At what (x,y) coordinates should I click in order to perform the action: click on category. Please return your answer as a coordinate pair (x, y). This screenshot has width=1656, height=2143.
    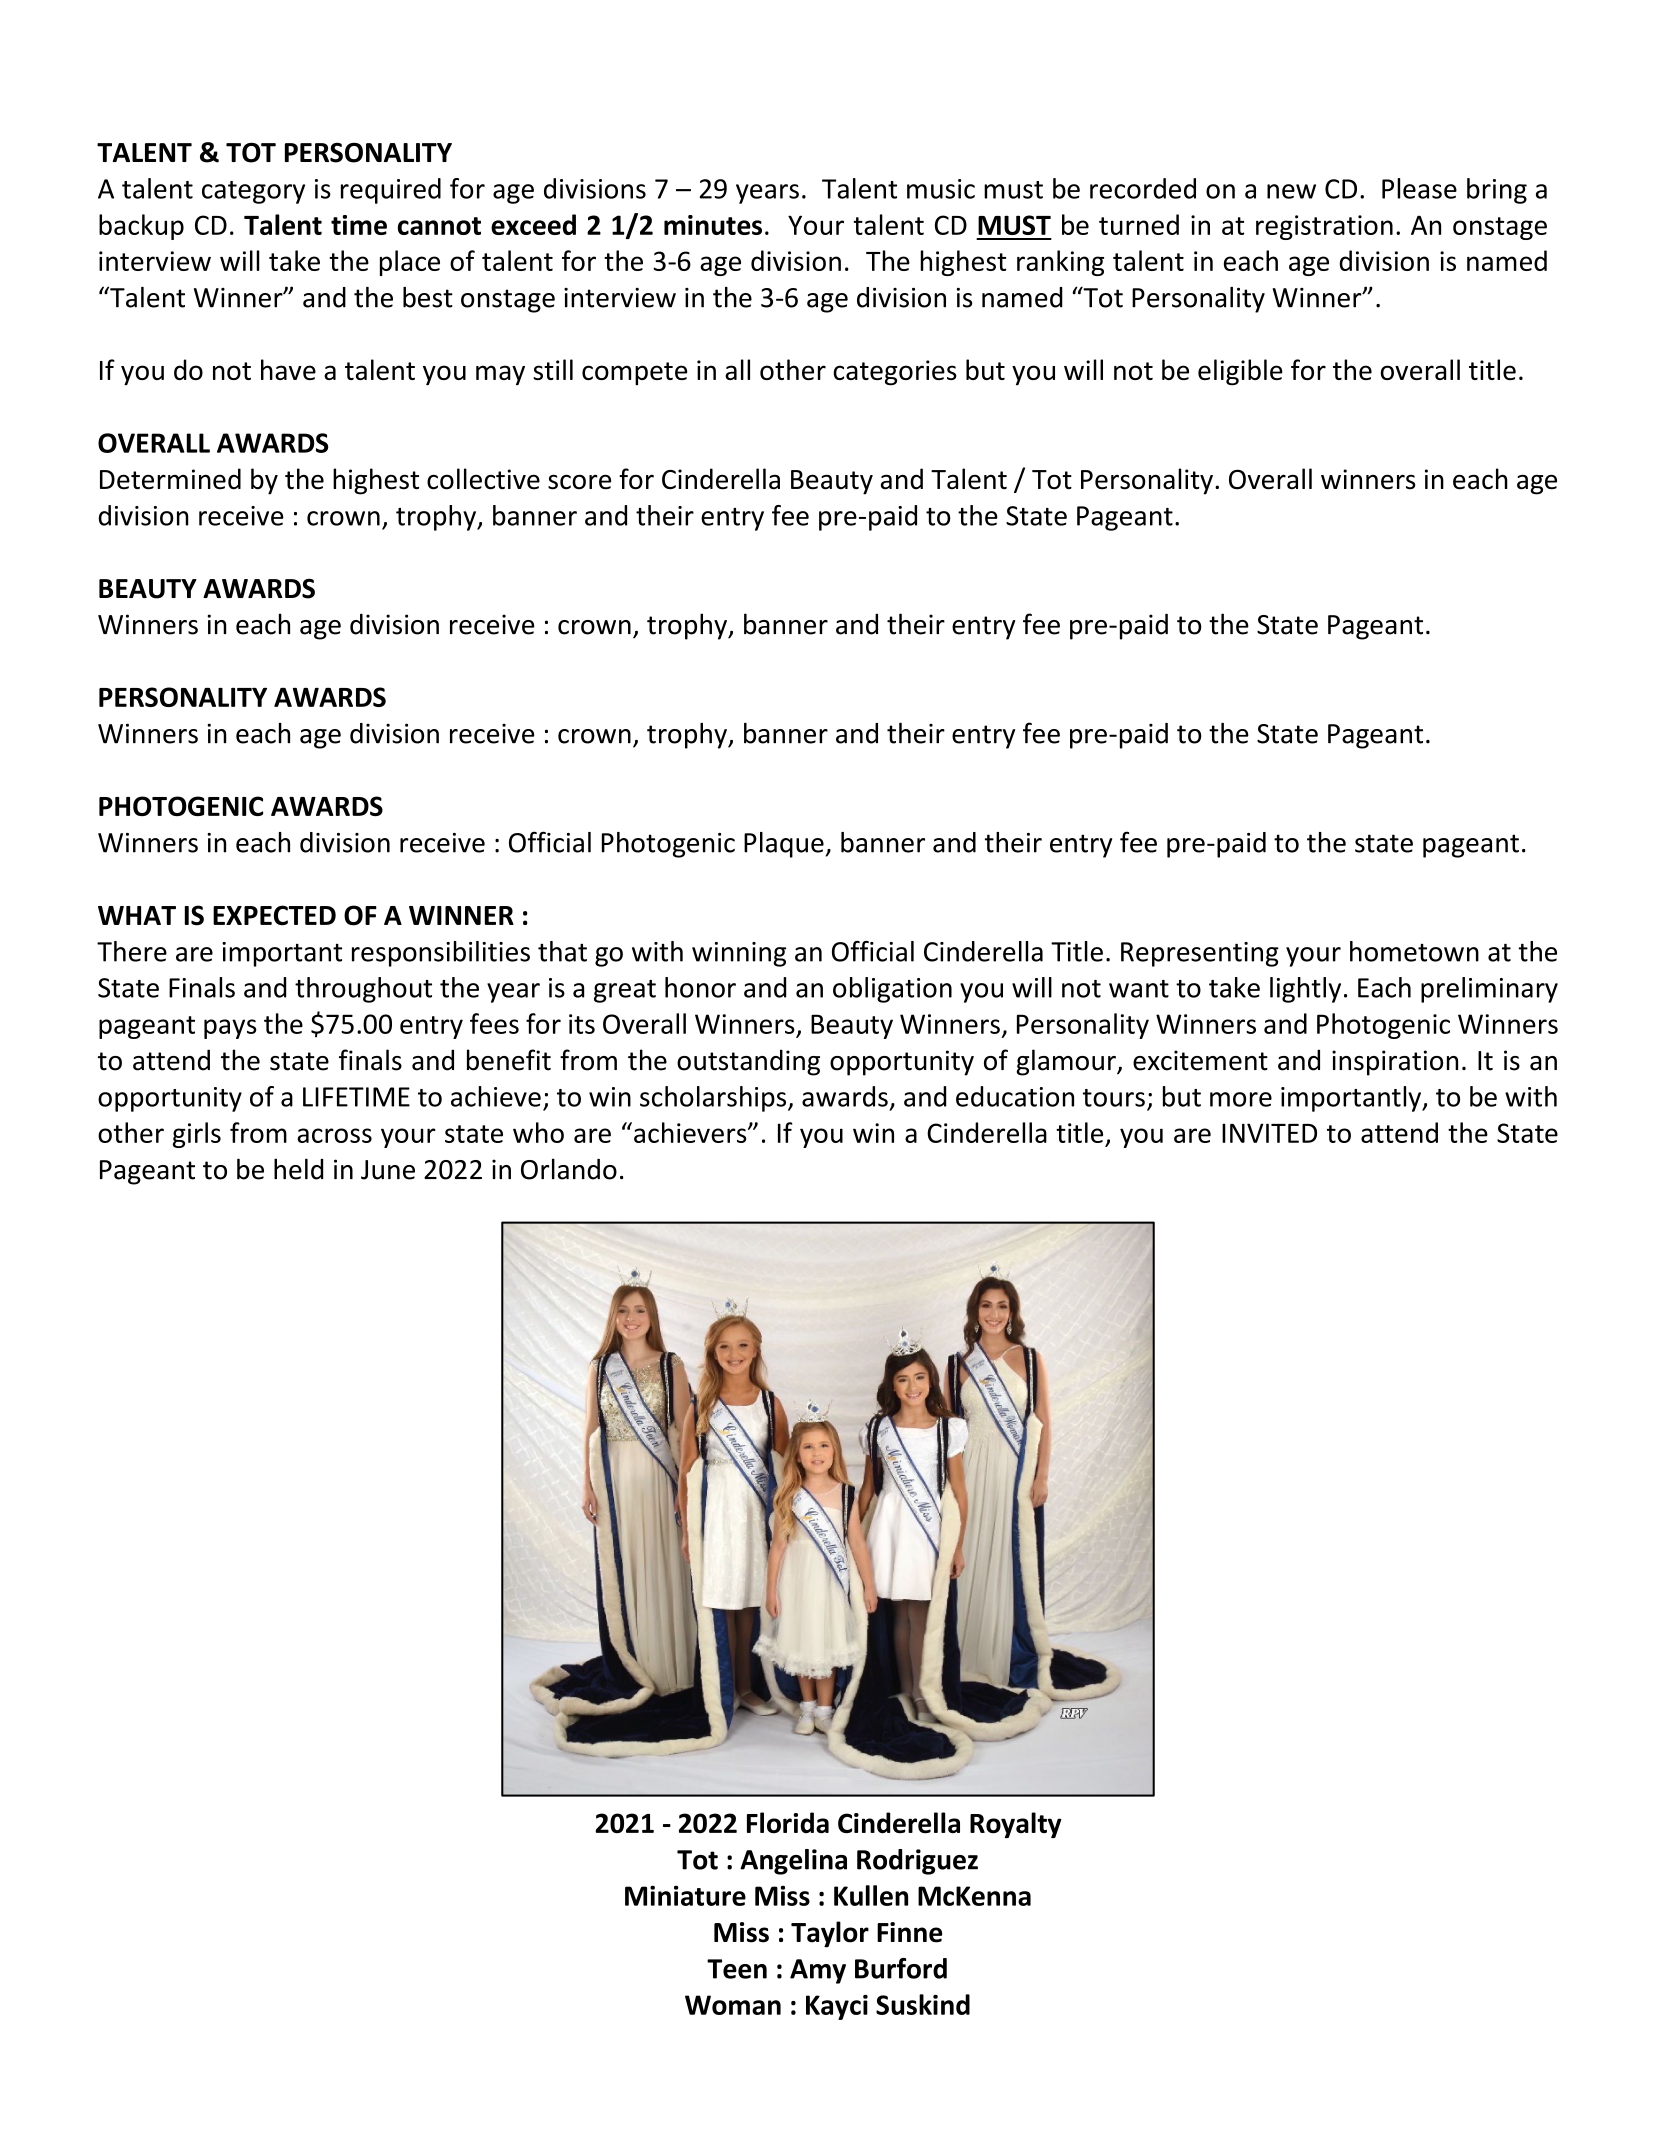
    Looking at the image, I should click on (253, 192).
